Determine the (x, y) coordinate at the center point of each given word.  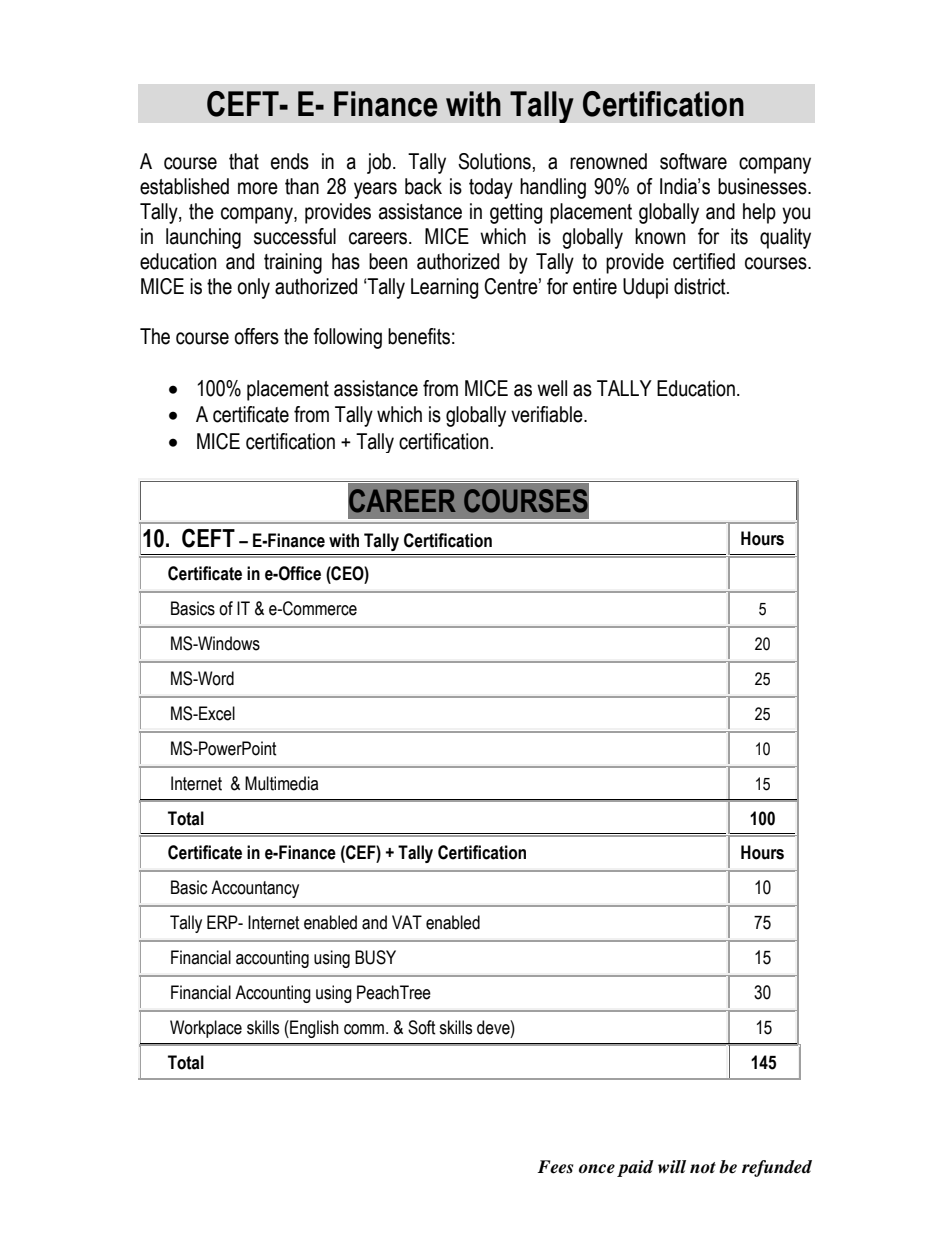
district (701, 286)
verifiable (548, 414)
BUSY (375, 957)
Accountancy (255, 889)
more (258, 188)
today (491, 188)
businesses (763, 186)
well (552, 388)
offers (256, 336)
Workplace (206, 1029)
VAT (407, 922)
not (703, 1167)
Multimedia (281, 783)
